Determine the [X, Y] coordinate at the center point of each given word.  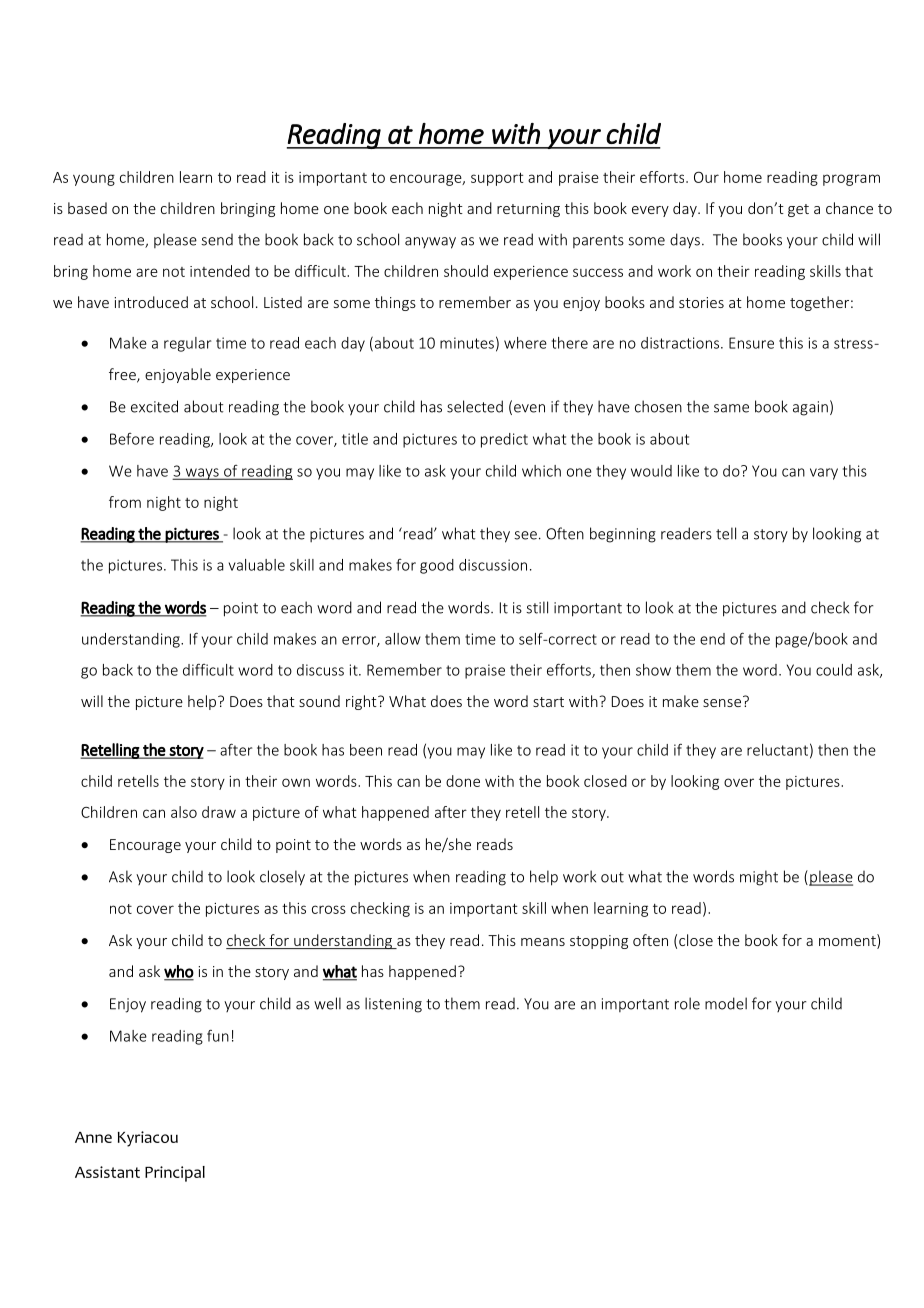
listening [393, 1005]
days [685, 241]
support [497, 179]
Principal [175, 1174]
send [217, 240]
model [726, 1003]
